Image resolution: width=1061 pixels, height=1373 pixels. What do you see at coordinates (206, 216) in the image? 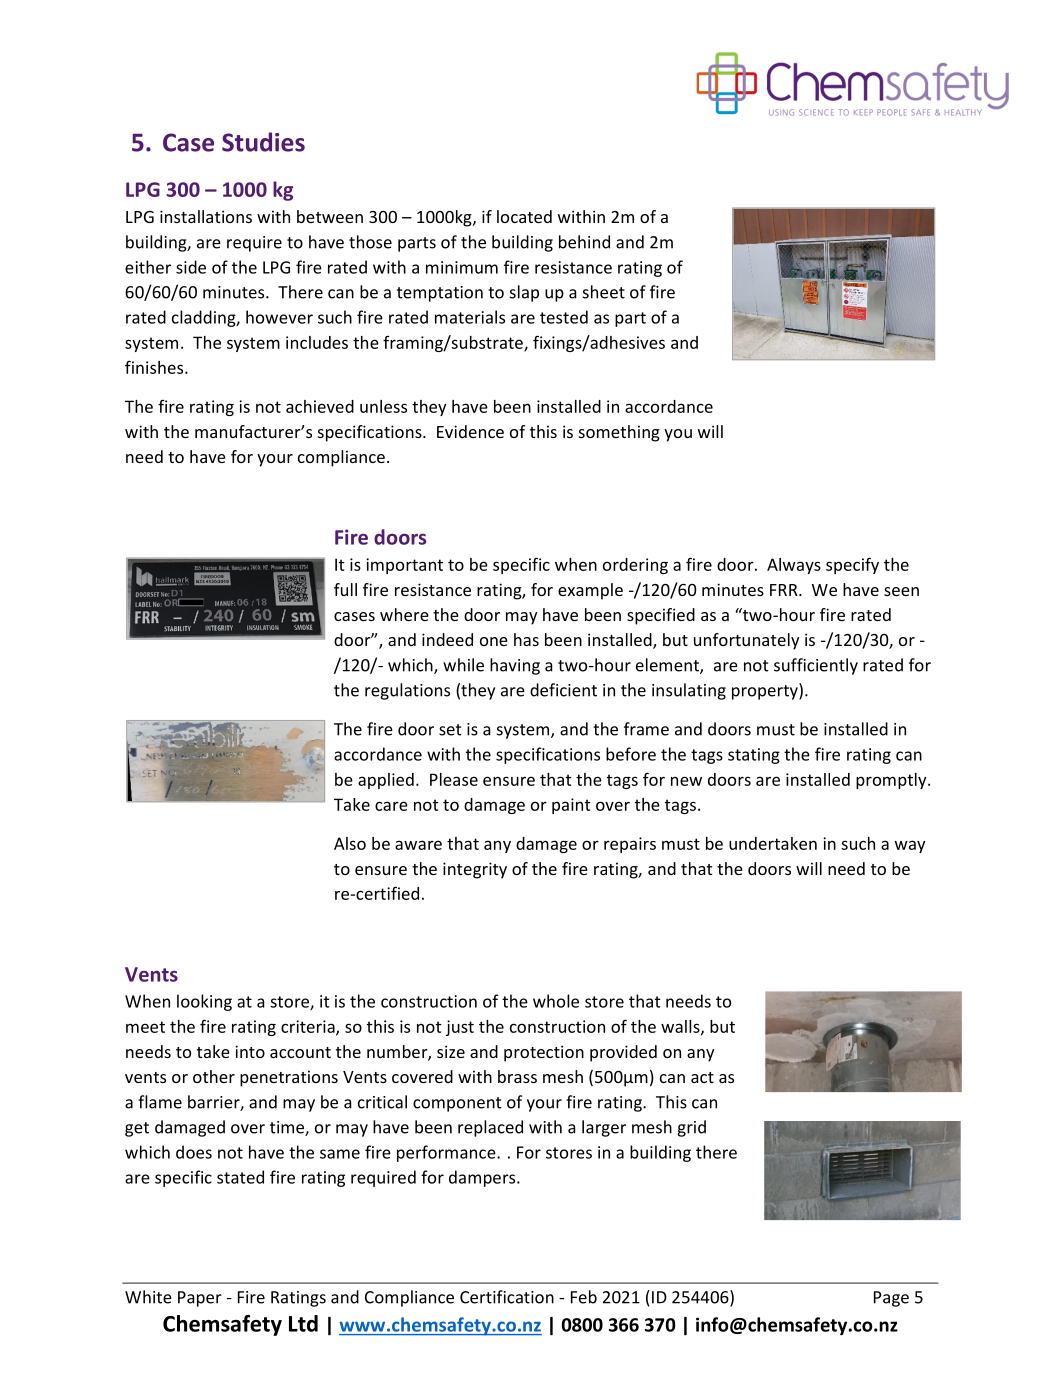
I see `installations` at bounding box center [206, 216].
